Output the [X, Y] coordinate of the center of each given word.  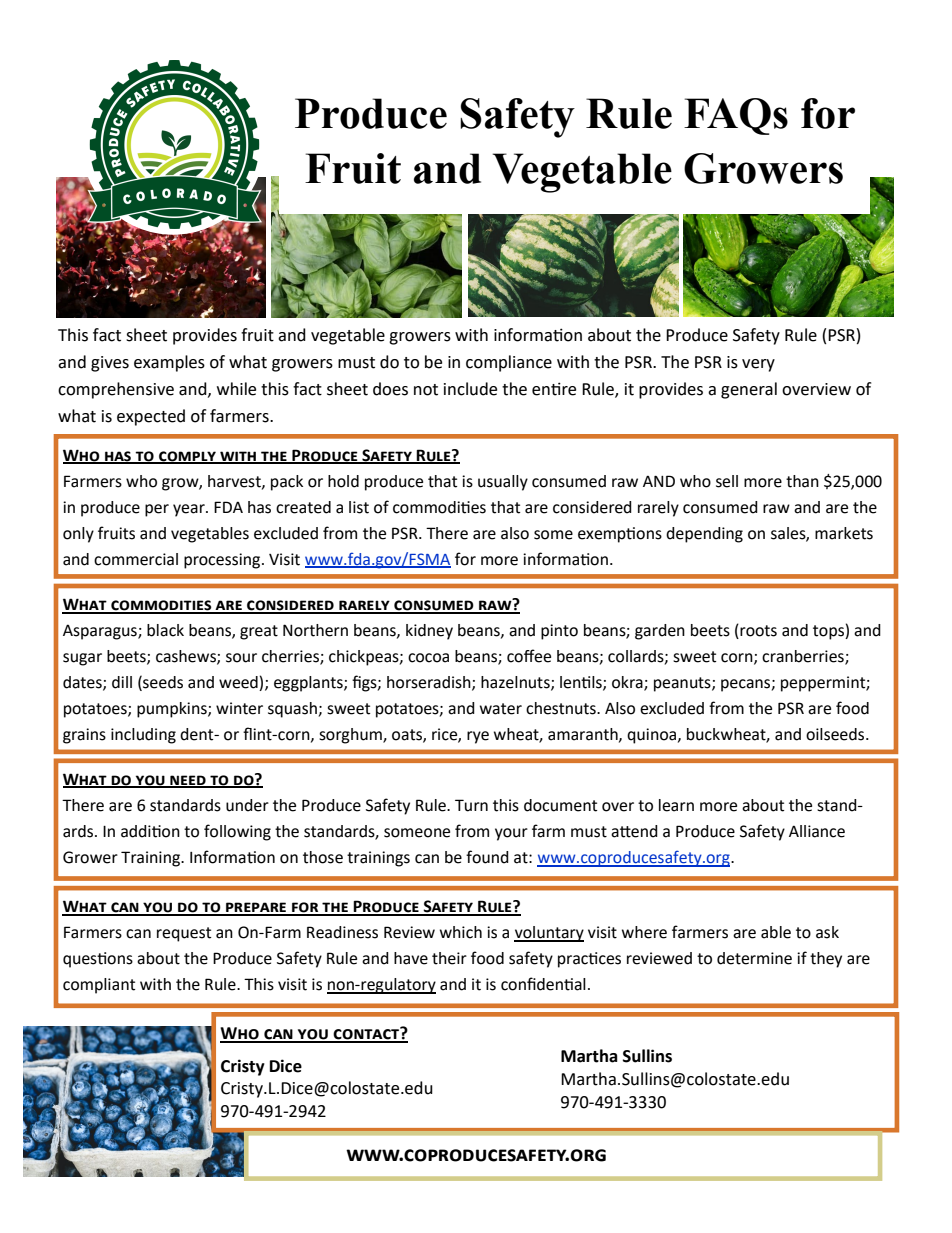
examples [169, 363]
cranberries [804, 657]
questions [98, 960]
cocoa [428, 658]
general [749, 390]
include [470, 389]
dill [122, 682]
